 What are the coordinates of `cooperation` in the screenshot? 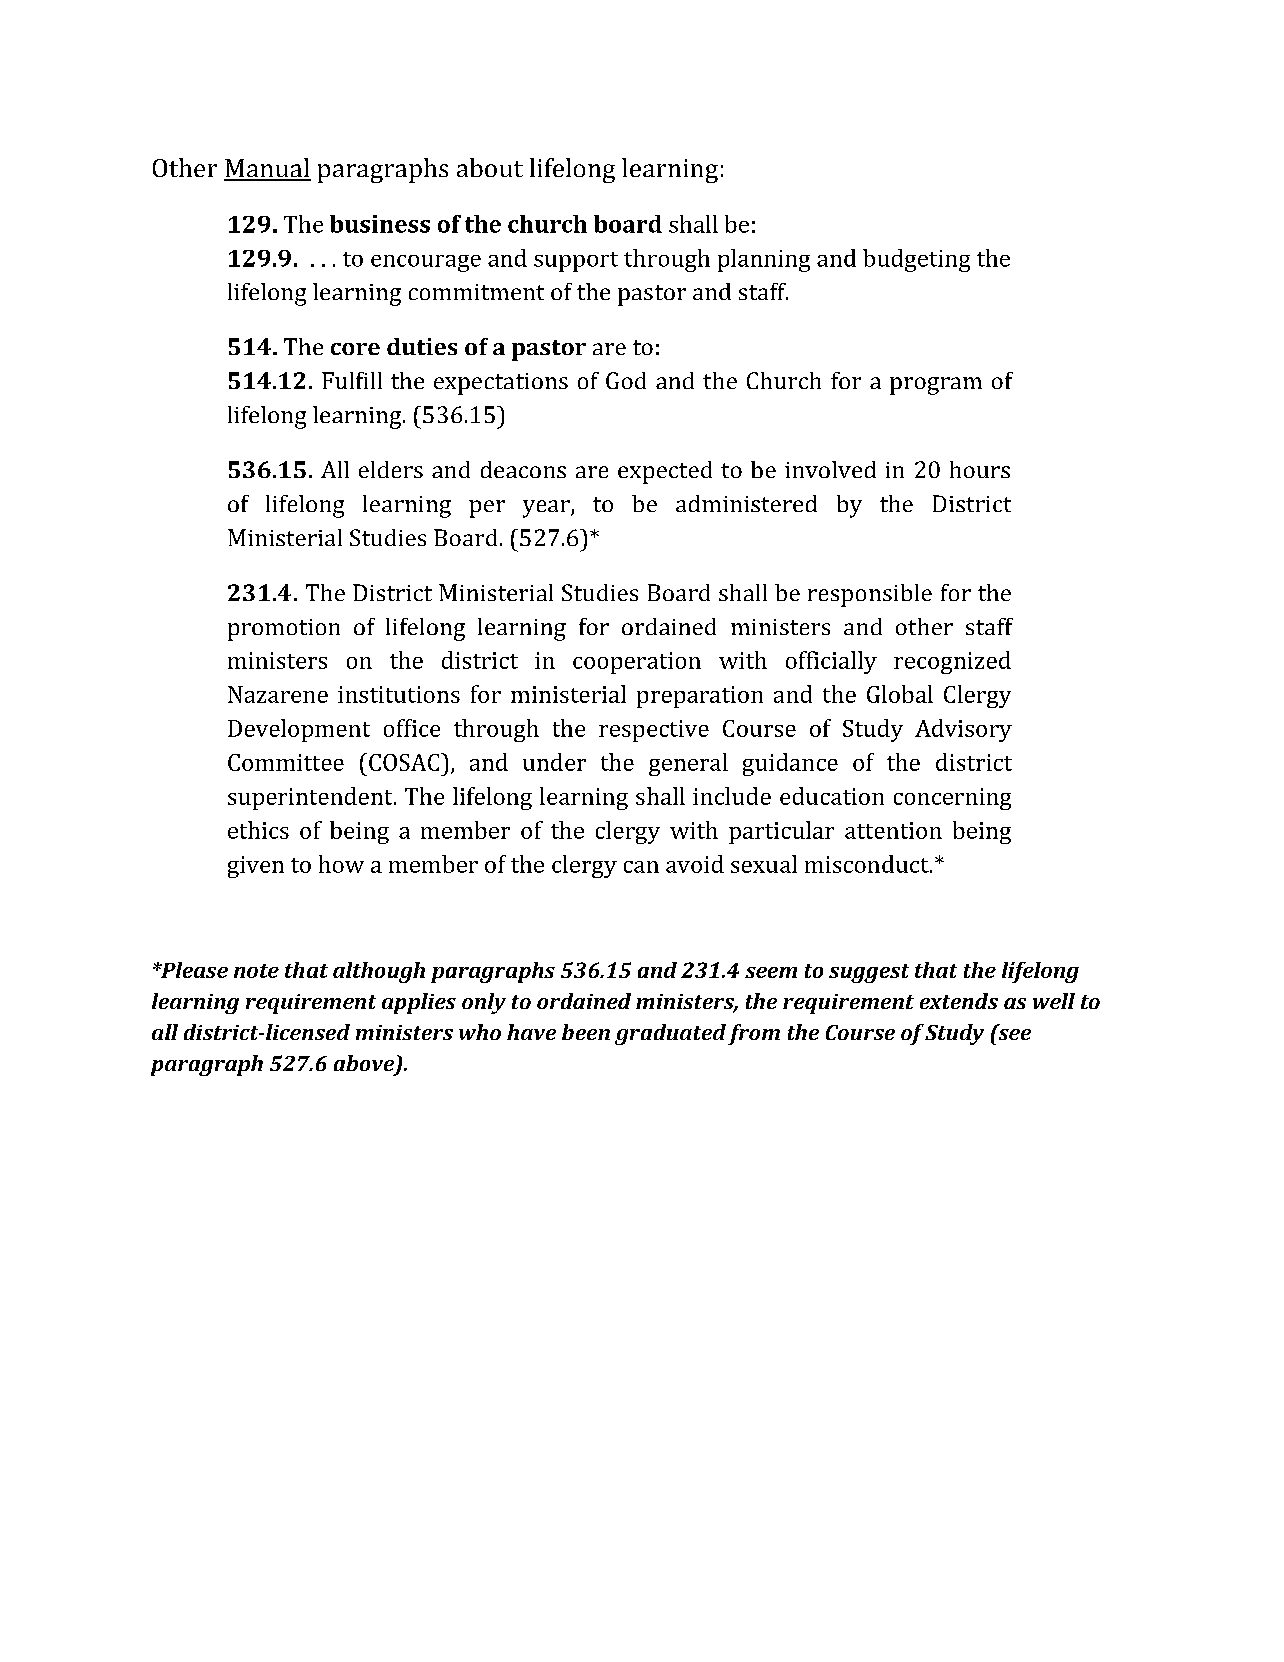 It's located at (637, 663).
